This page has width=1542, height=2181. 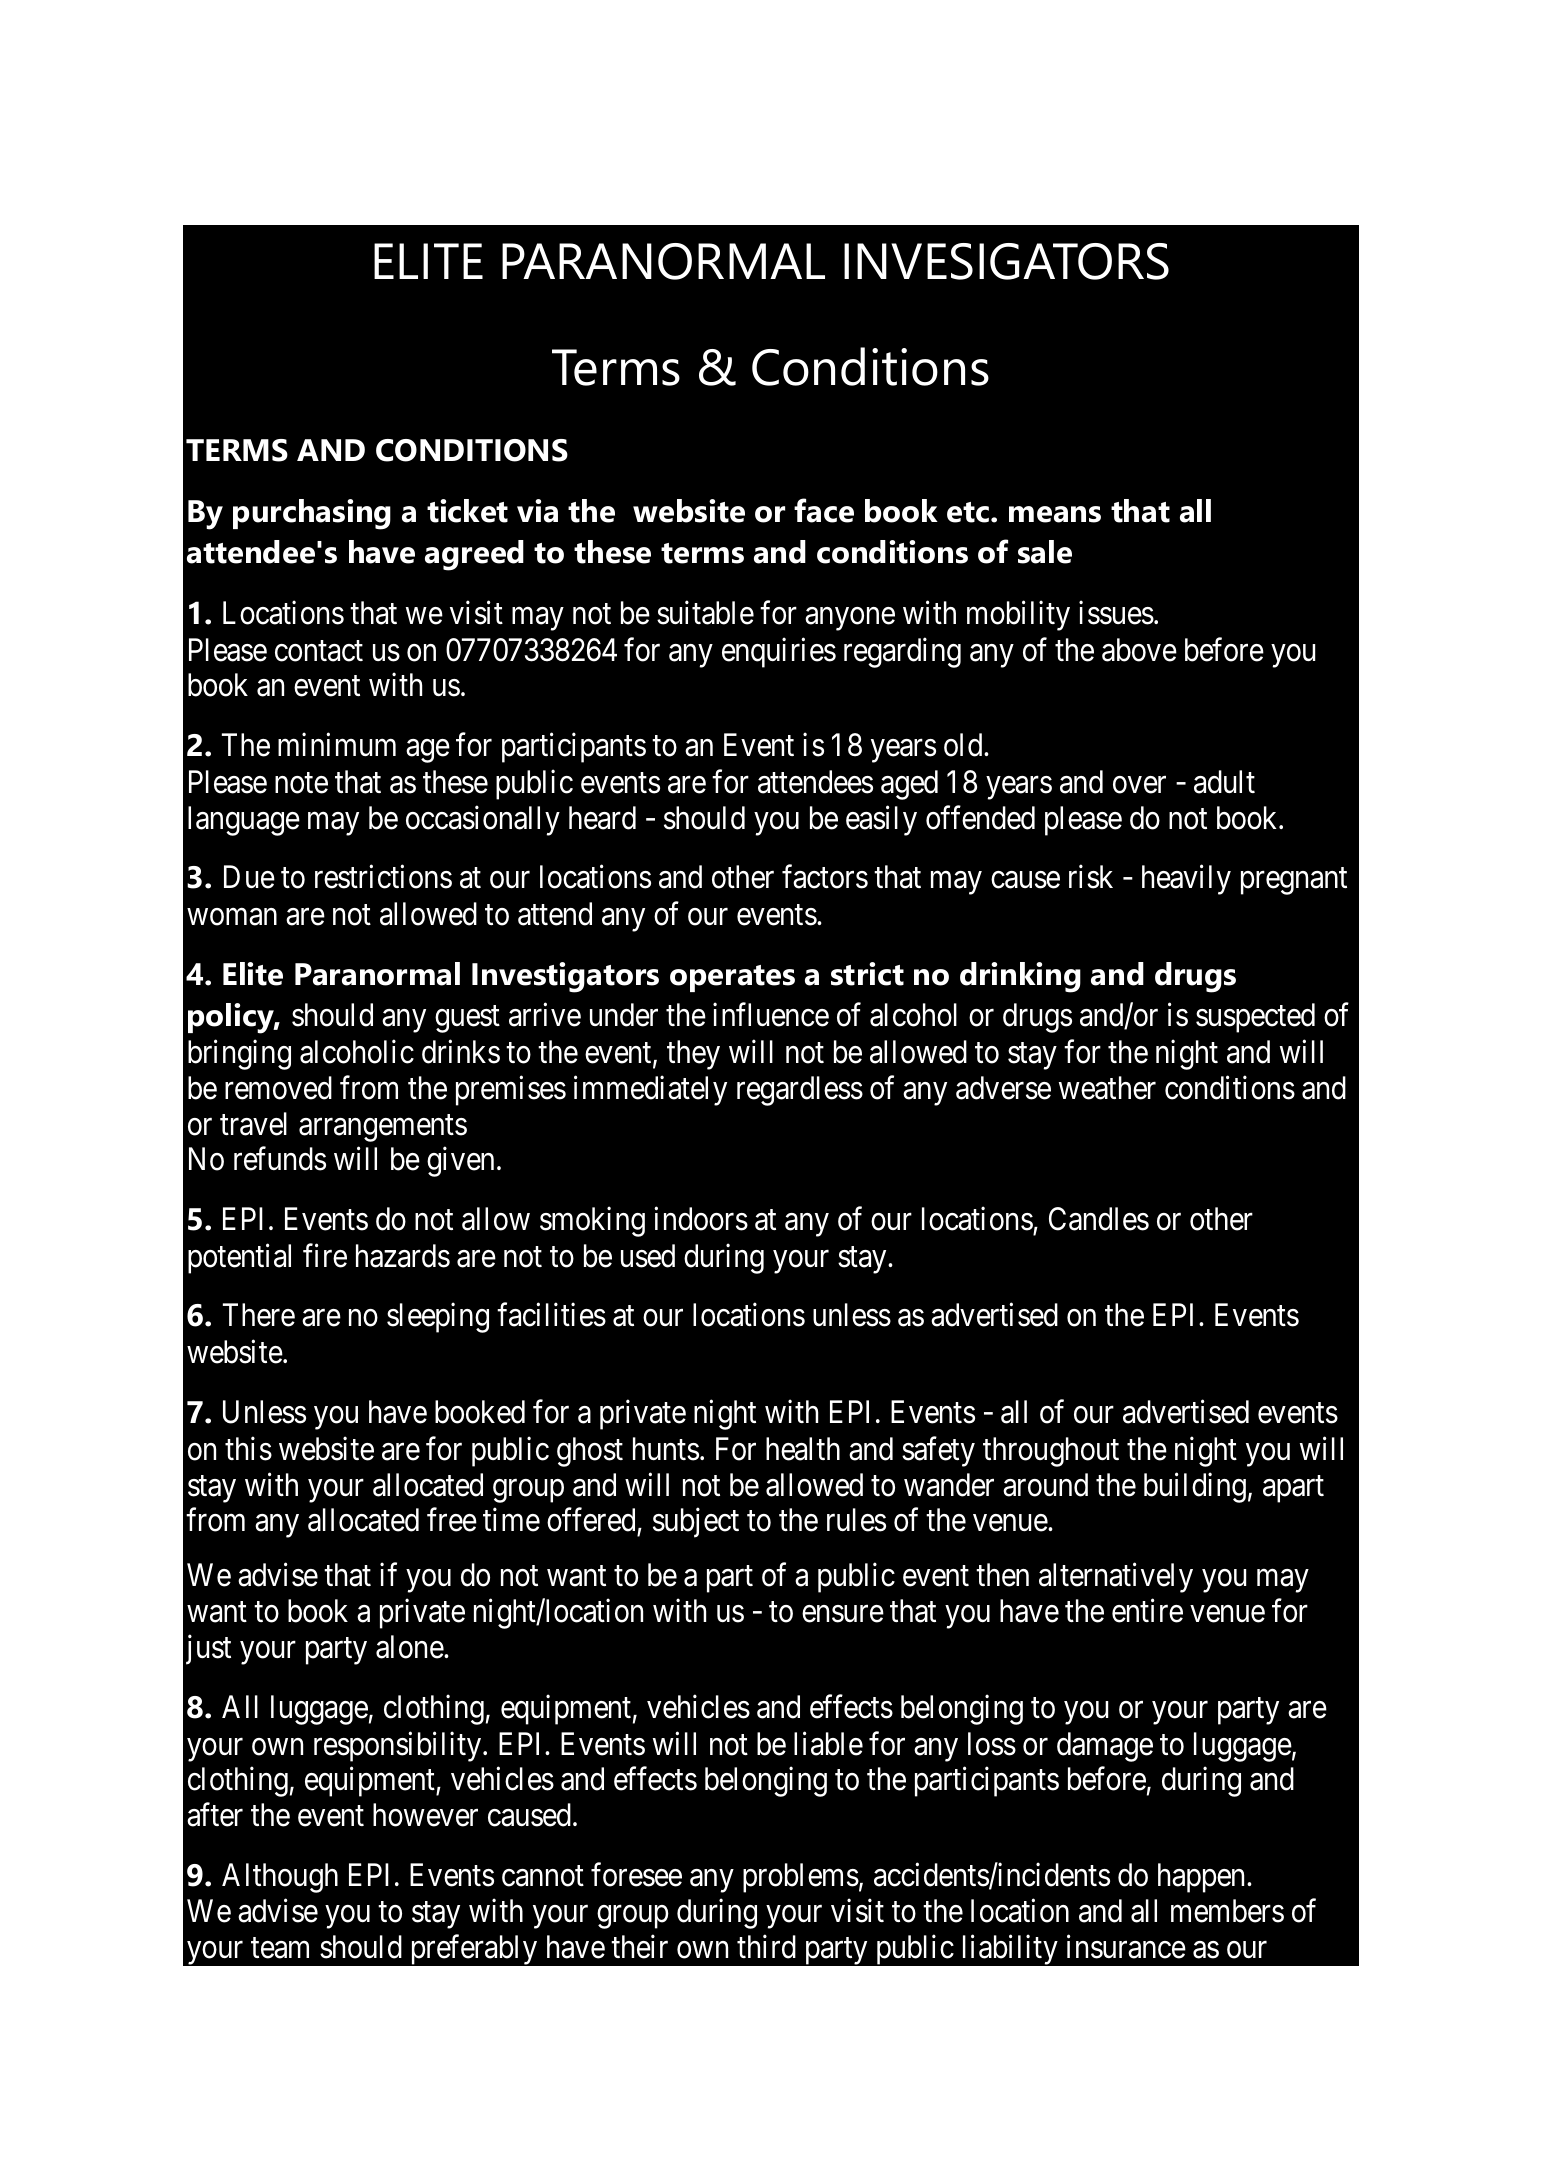 I want to click on purchasing, so click(x=312, y=514).
